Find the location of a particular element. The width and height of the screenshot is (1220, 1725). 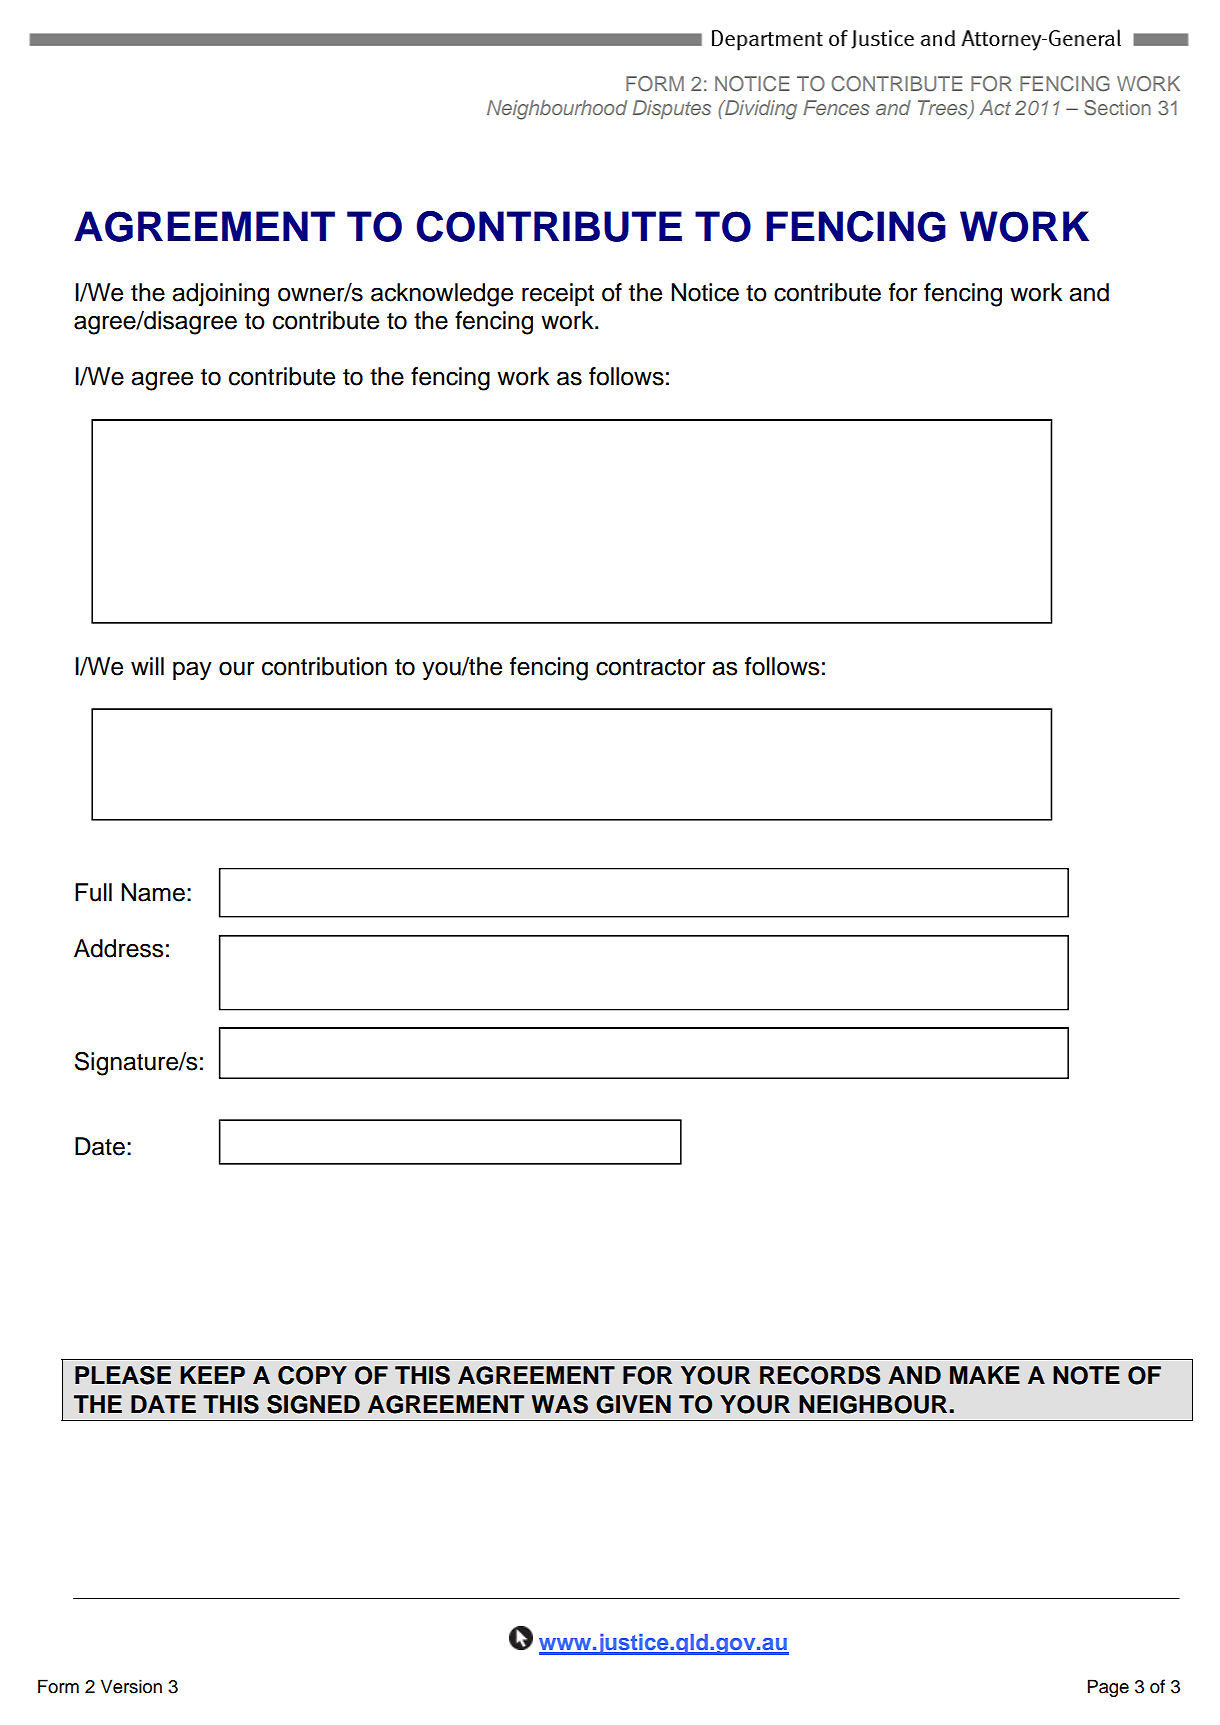

MAKE is located at coordinates (985, 1375).
